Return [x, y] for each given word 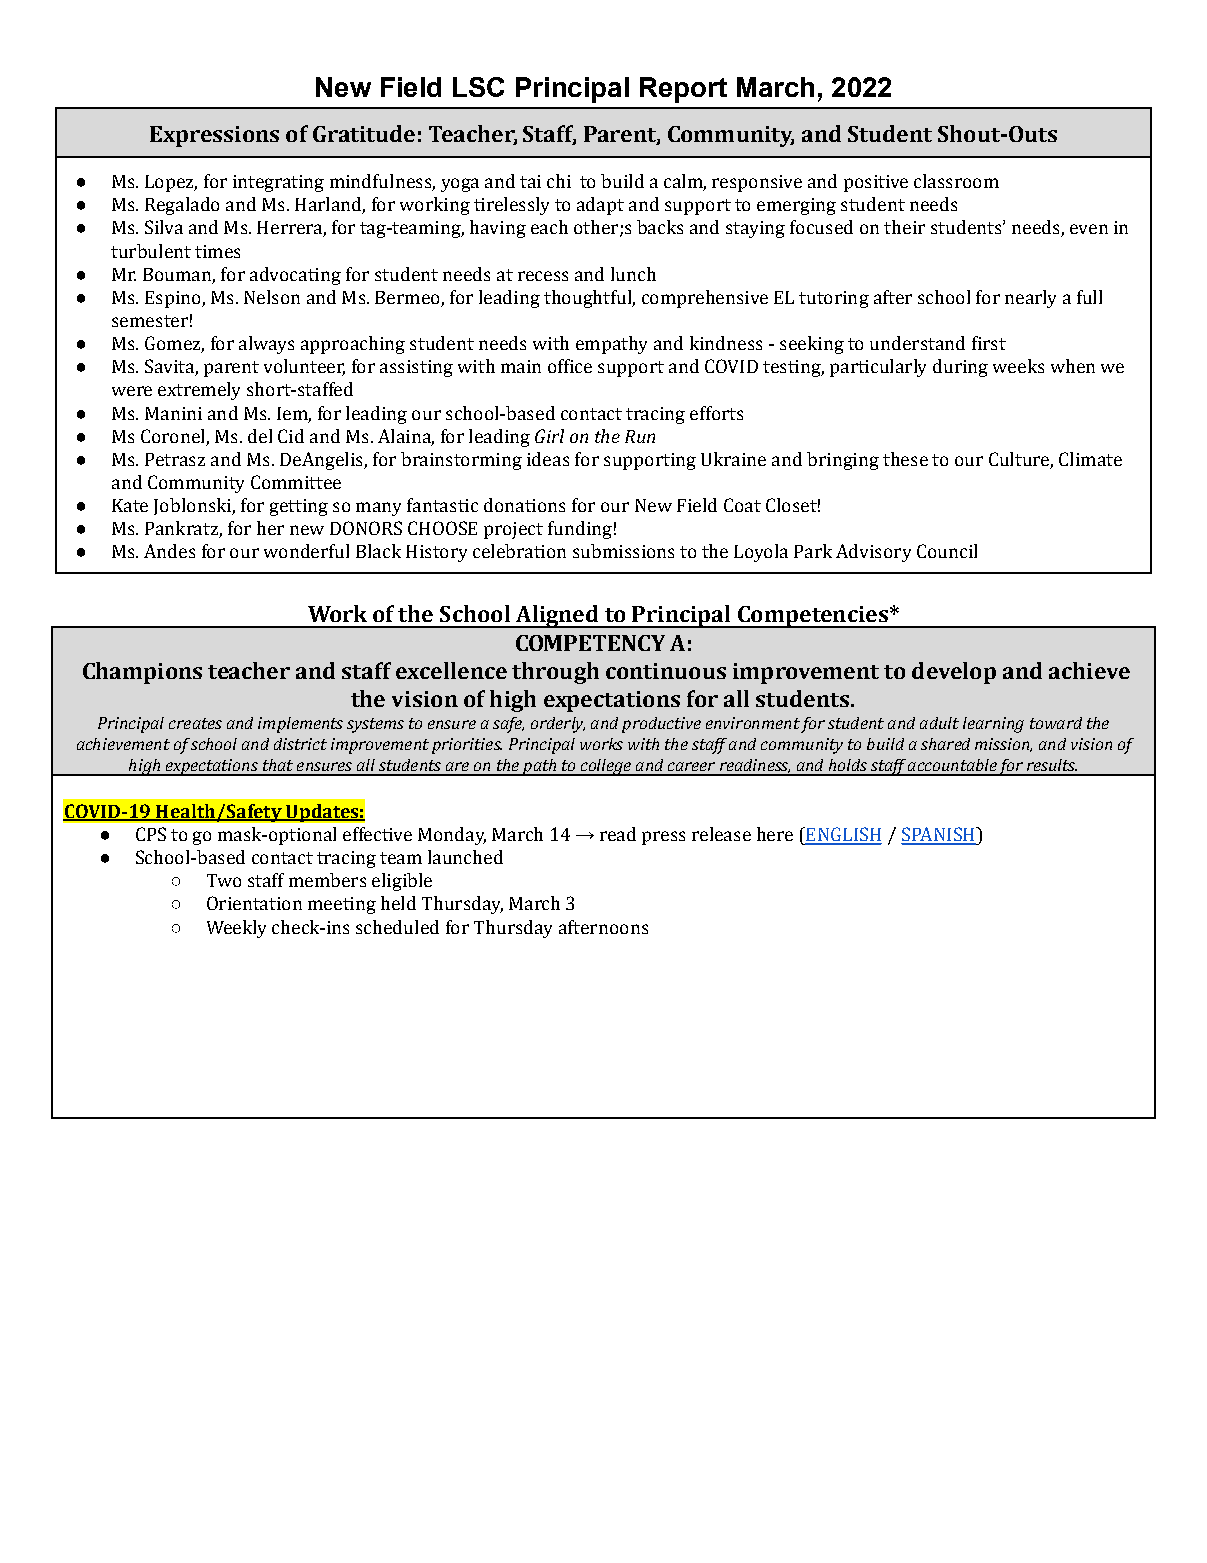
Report [683, 90]
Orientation [254, 903]
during [960, 368]
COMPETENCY [590, 643]
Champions [142, 673]
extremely [199, 391]
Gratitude [364, 133]
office [570, 366]
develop [954, 673]
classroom [956, 181]
